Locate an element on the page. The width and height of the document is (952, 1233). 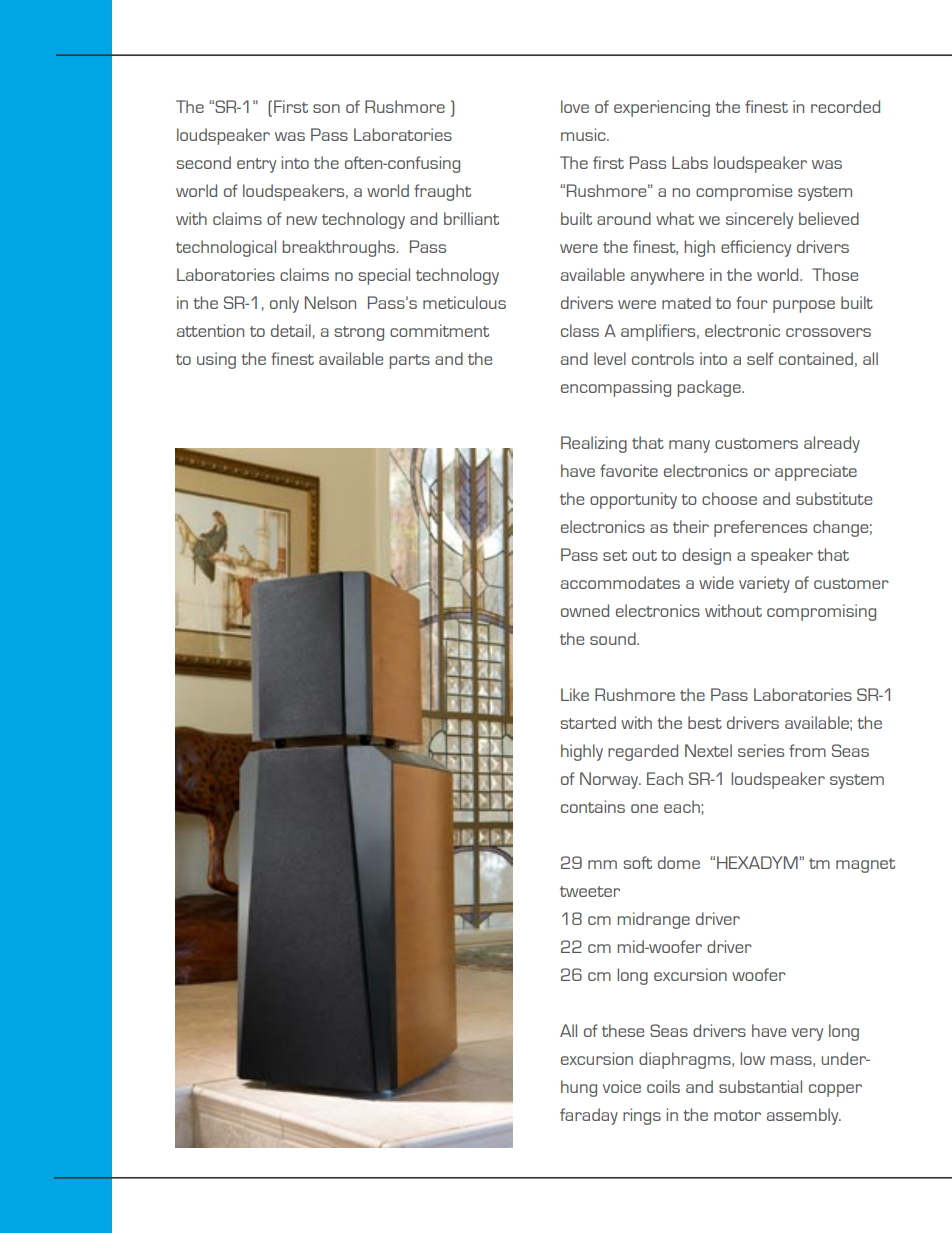
entry is located at coordinates (256, 165).
